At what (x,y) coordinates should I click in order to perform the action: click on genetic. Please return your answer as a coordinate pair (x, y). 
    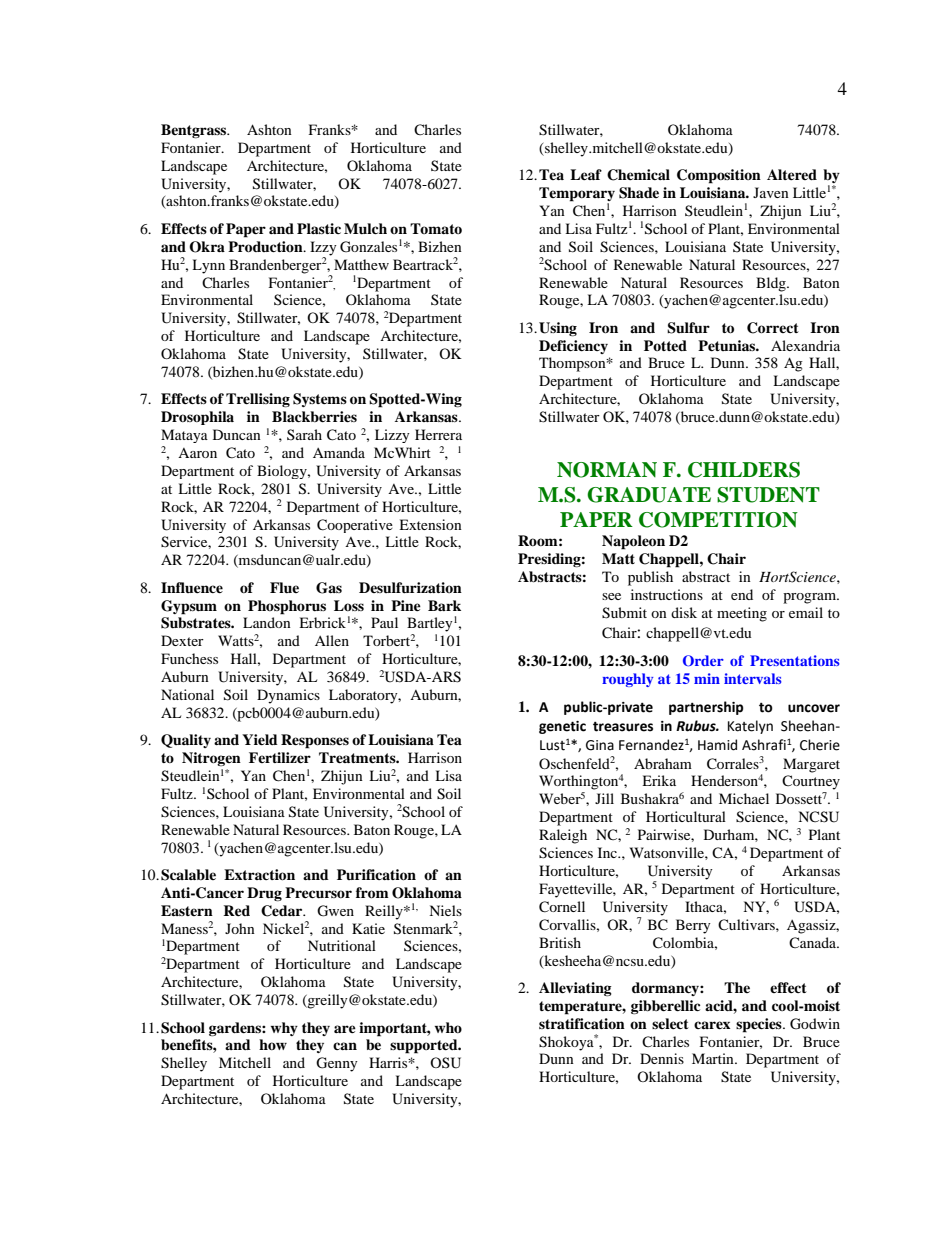
    Looking at the image, I should click on (562, 727).
